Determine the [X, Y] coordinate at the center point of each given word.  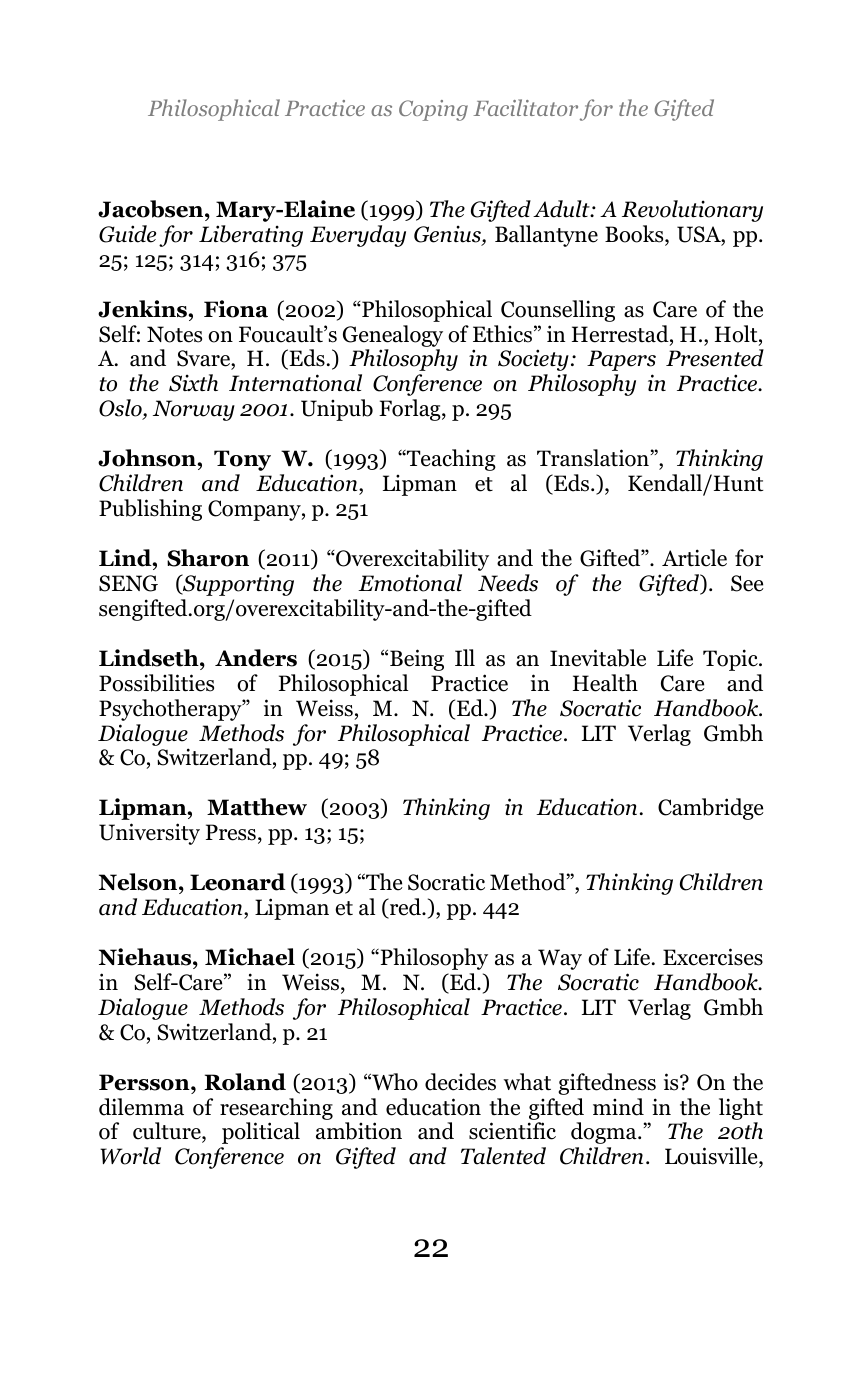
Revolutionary [692, 211]
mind [618, 1107]
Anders [256, 658]
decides [460, 1082]
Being [417, 660]
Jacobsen [152, 209]
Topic [731, 660]
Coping [433, 110]
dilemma [141, 1107]
